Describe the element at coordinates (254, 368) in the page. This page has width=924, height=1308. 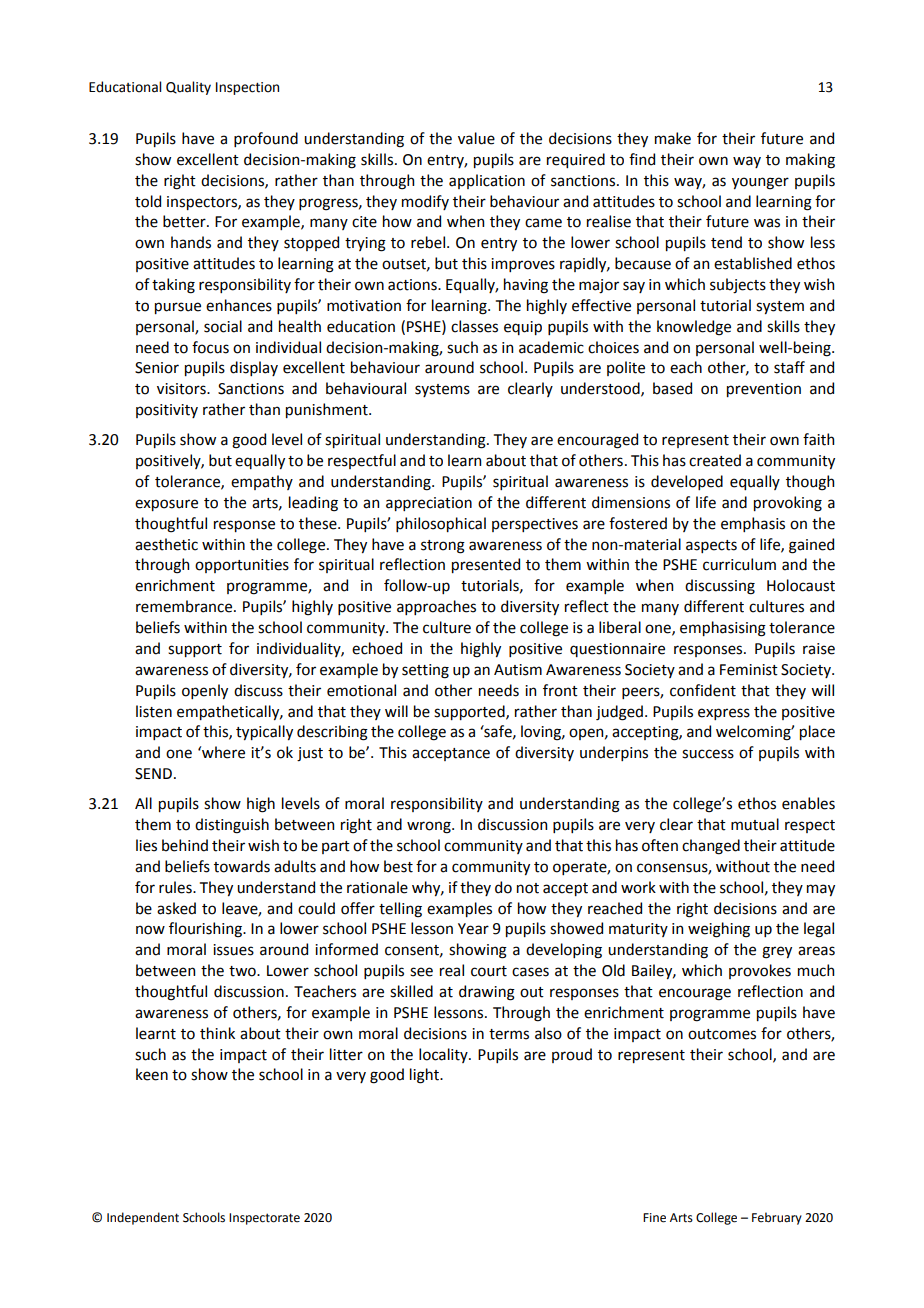
I see `display` at that location.
